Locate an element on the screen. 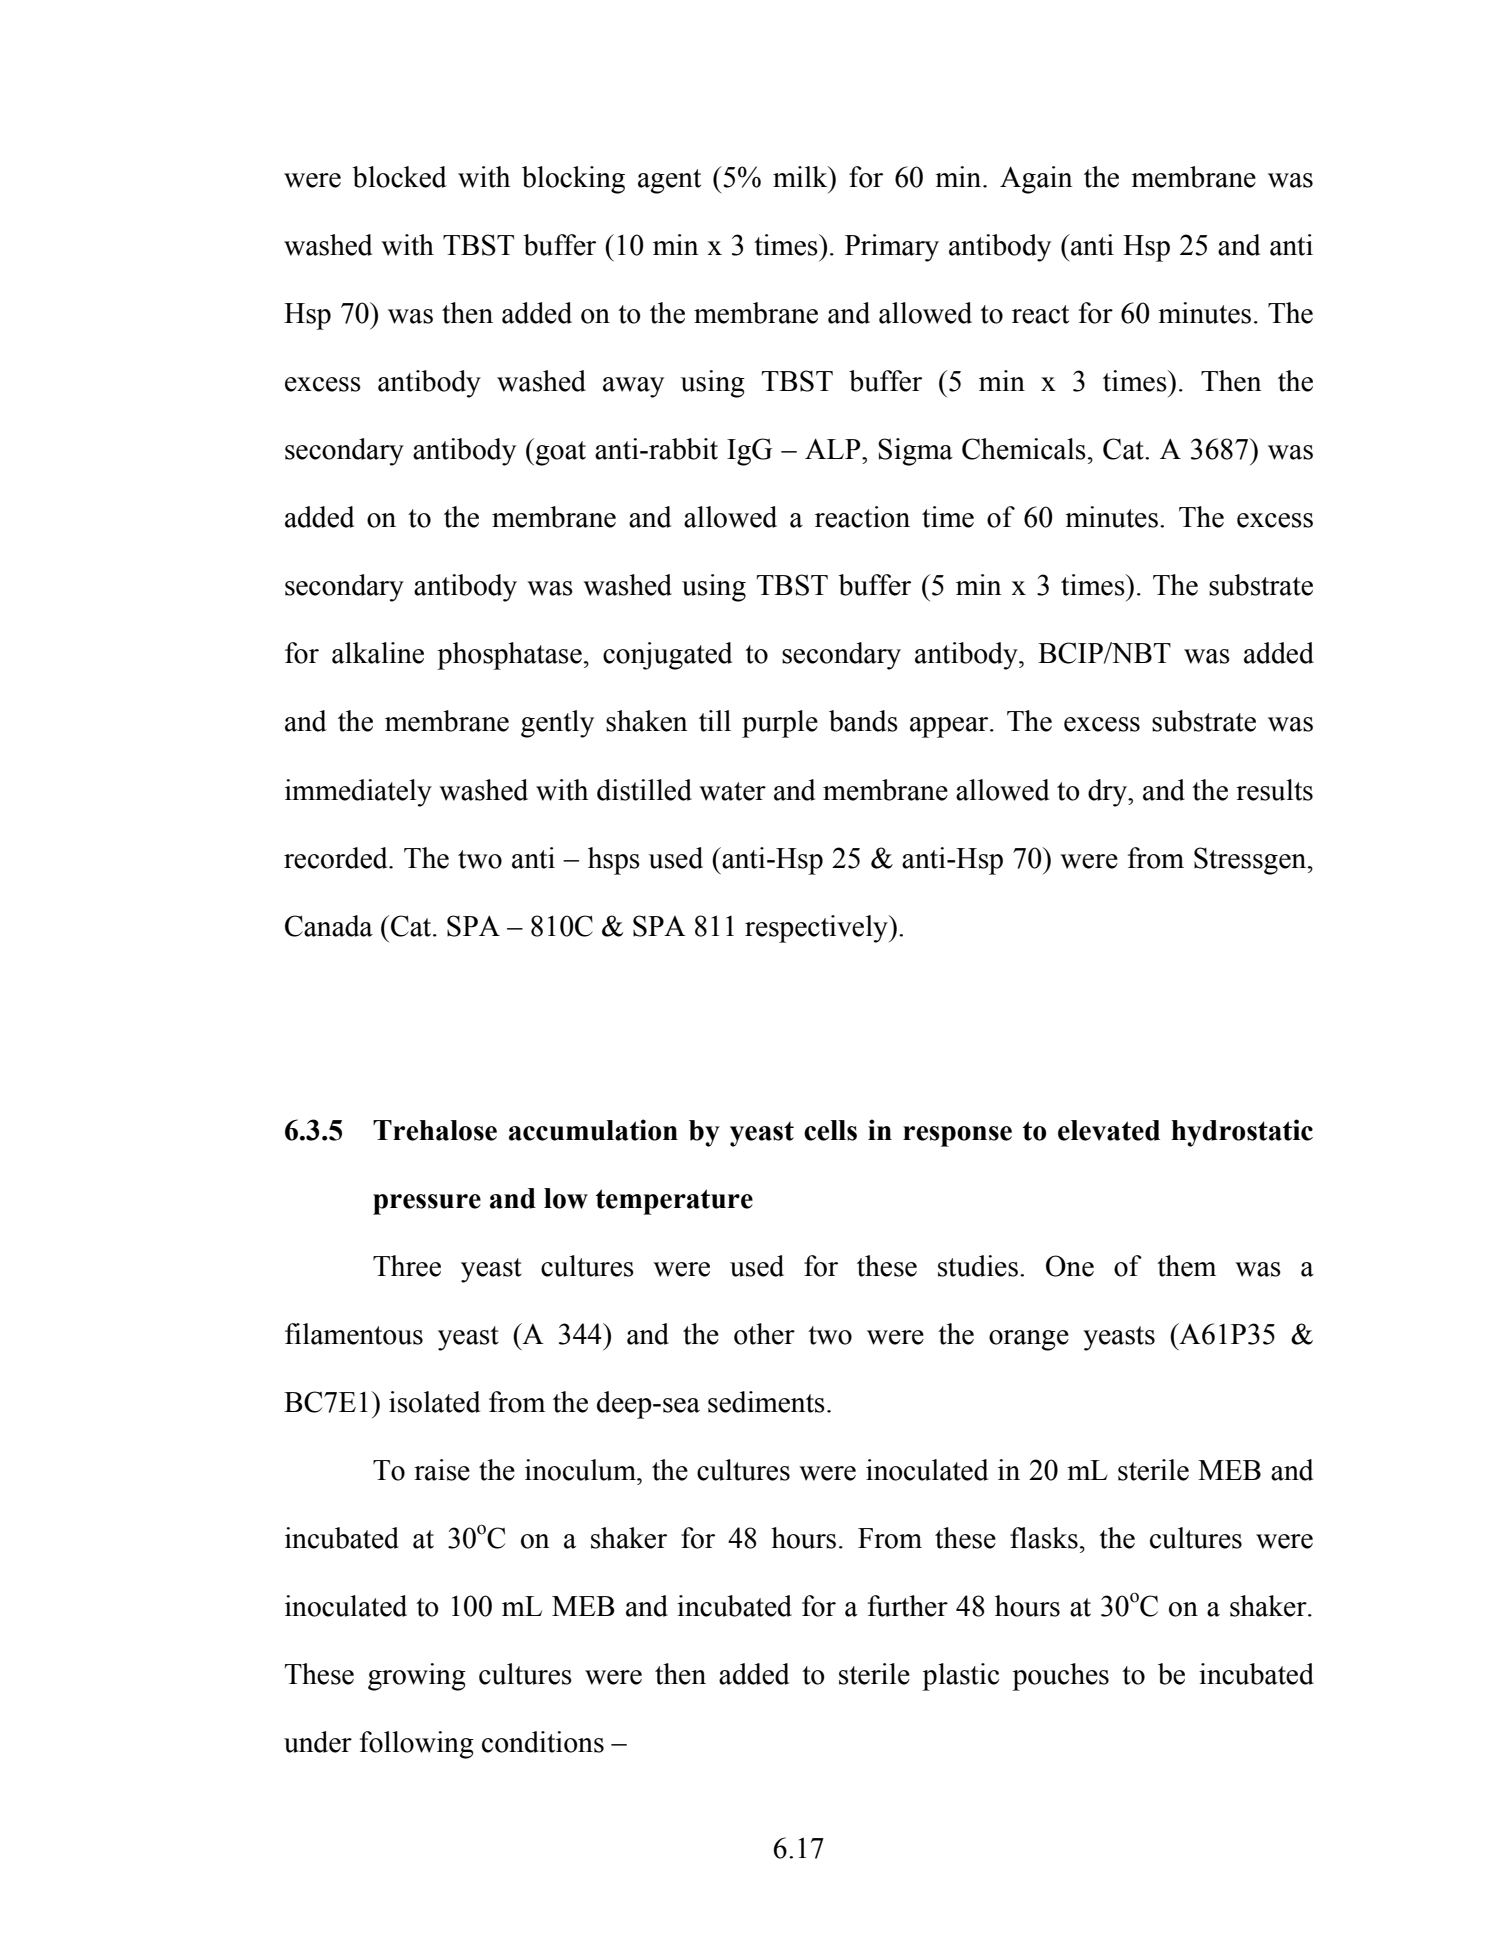 This screenshot has width=1509, height=1953. Again is located at coordinates (1036, 180).
